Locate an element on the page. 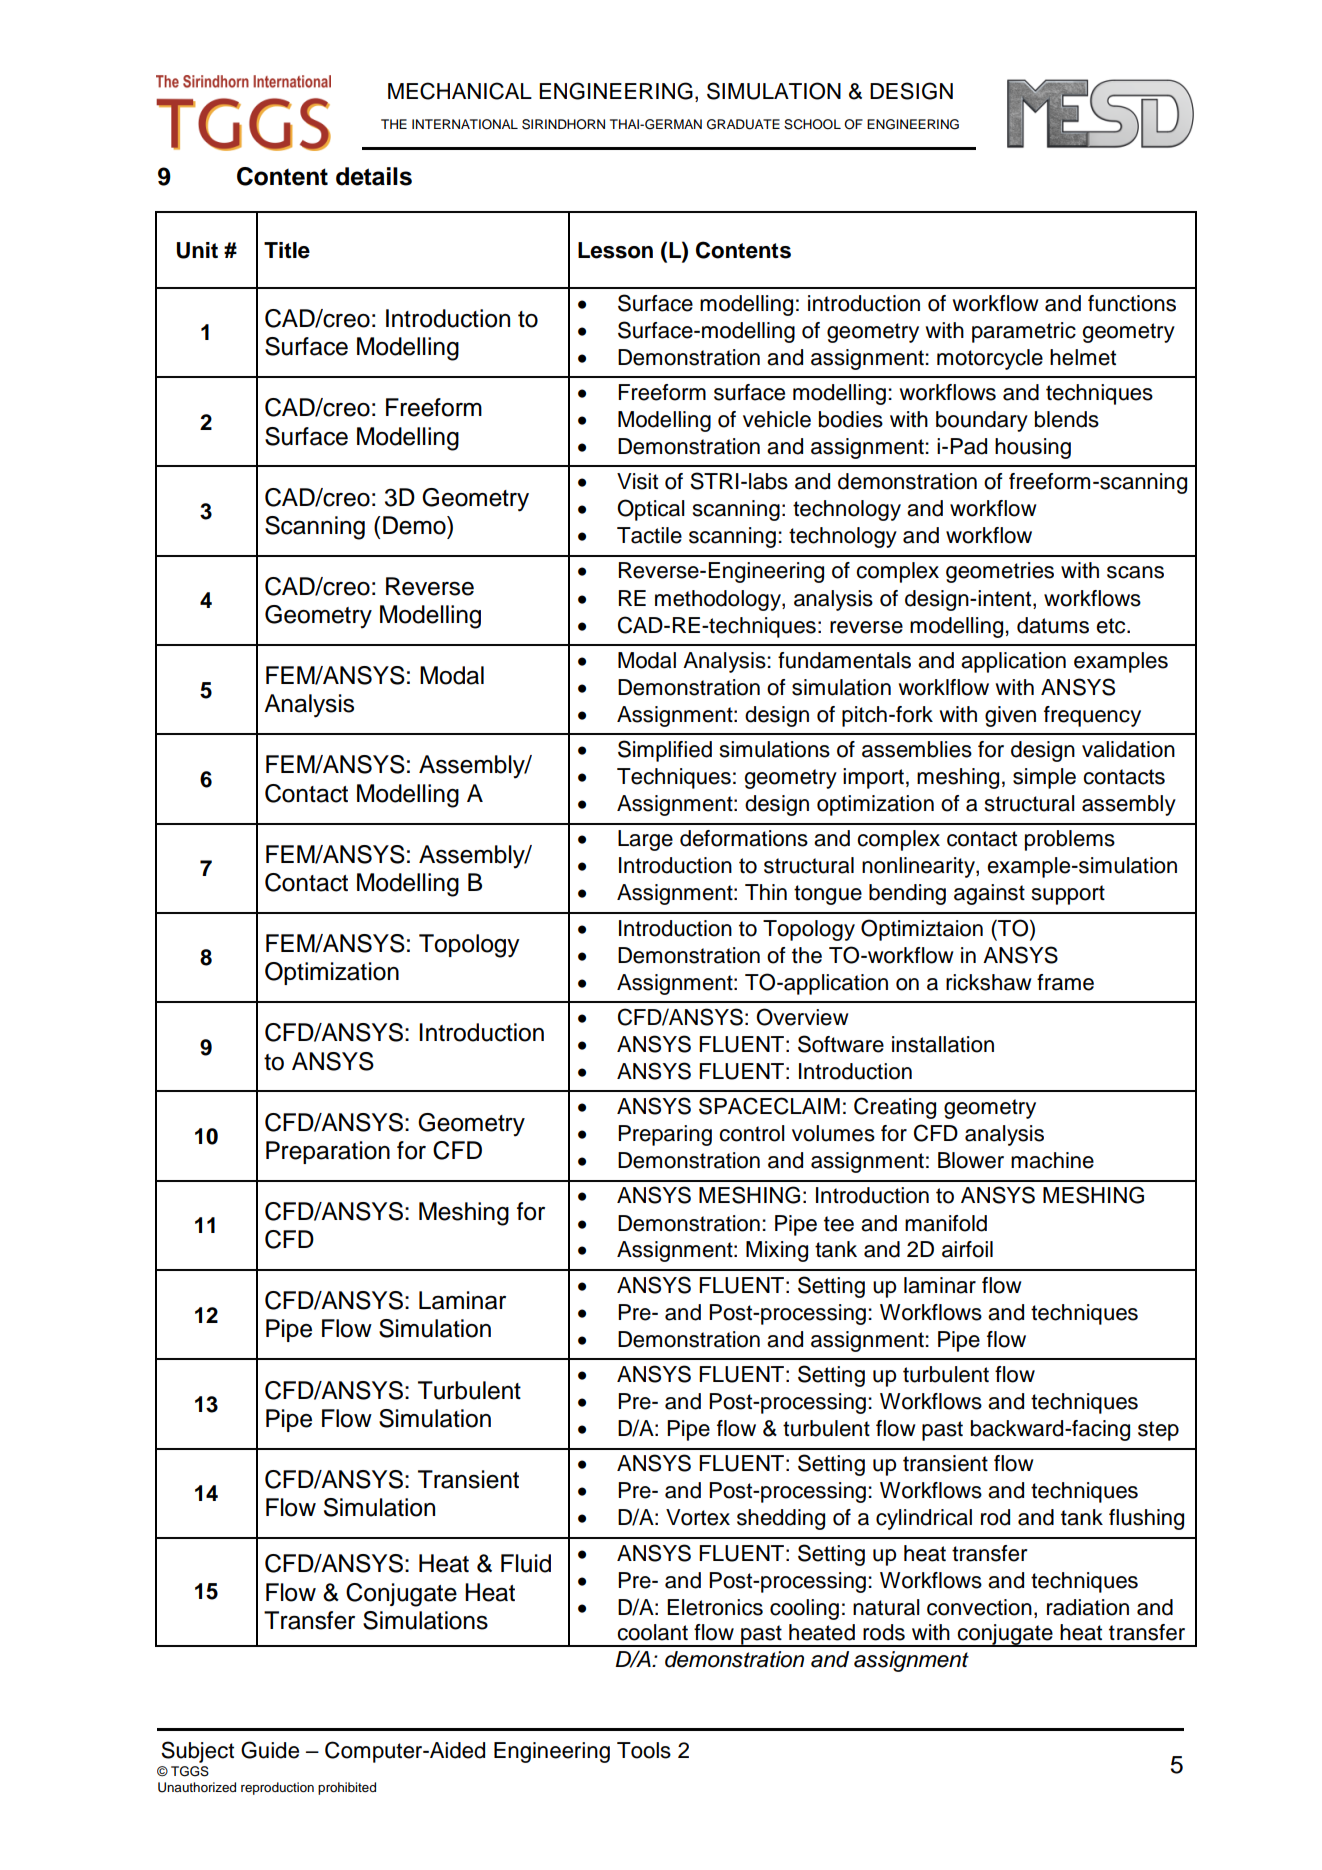 This document has width=1322, height=1870. details is located at coordinates (374, 176).
